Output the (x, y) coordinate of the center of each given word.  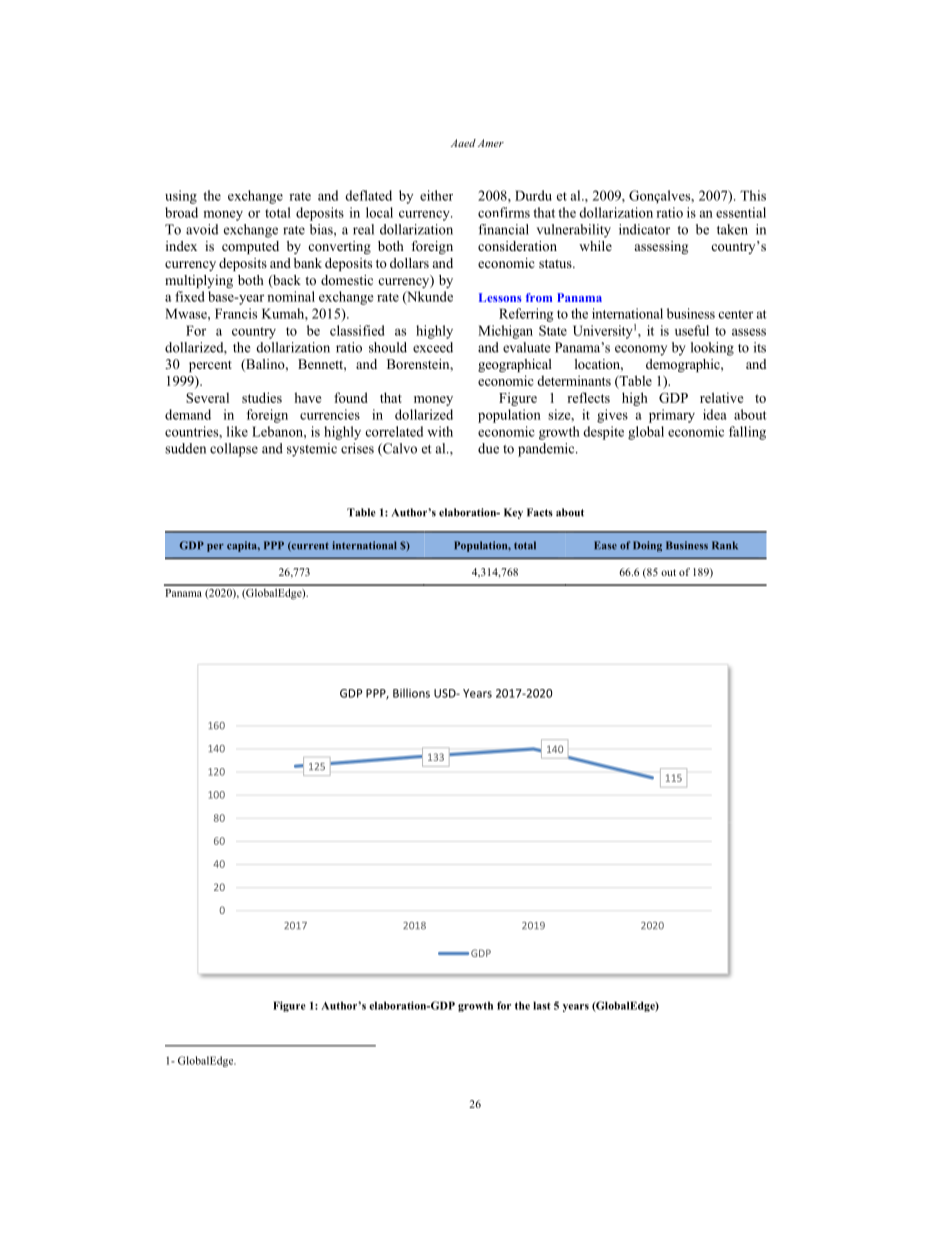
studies (262, 397)
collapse (234, 450)
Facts (540, 512)
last (542, 1005)
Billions (411, 693)
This (753, 195)
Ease (605, 545)
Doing (647, 546)
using (181, 197)
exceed (433, 347)
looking (712, 349)
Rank (725, 545)
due (488, 448)
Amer (491, 143)
